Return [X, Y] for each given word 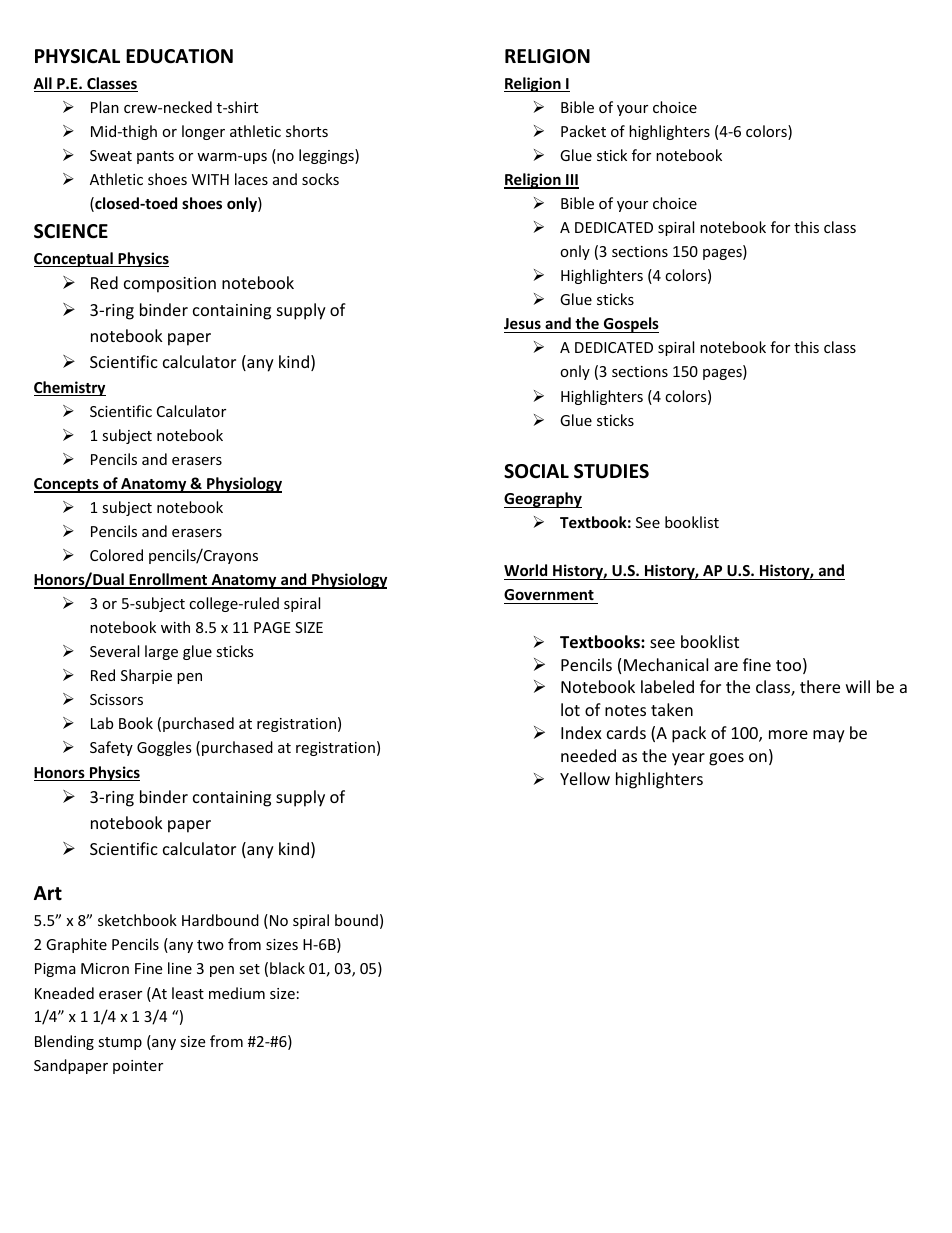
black [287, 968]
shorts [307, 131]
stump [120, 1043]
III [571, 181]
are [726, 666]
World [525, 570]
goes [726, 759]
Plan [105, 107]
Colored [116, 555]
